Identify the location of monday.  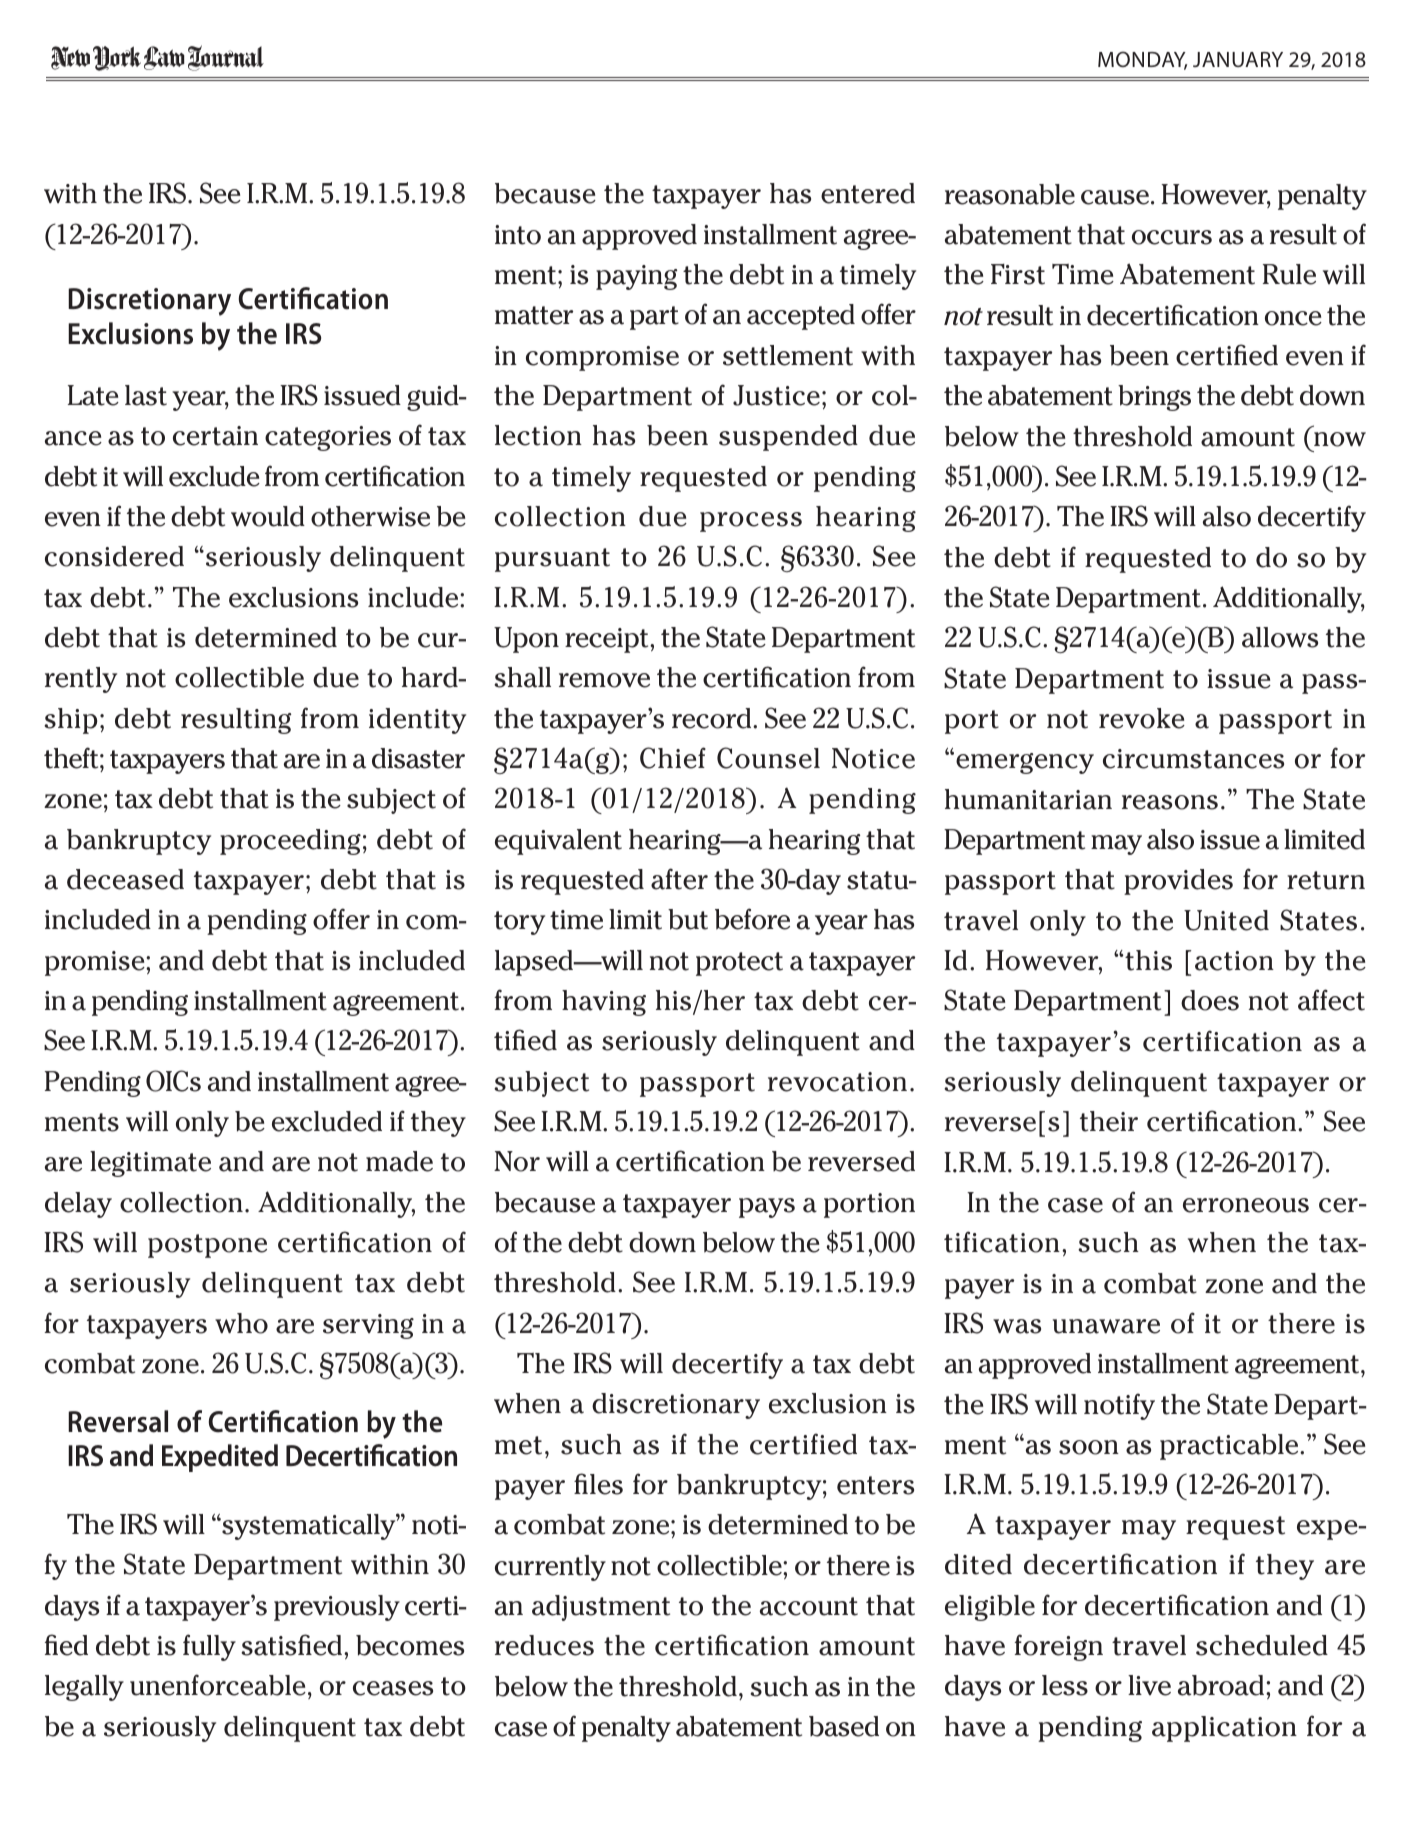
(1142, 60).
